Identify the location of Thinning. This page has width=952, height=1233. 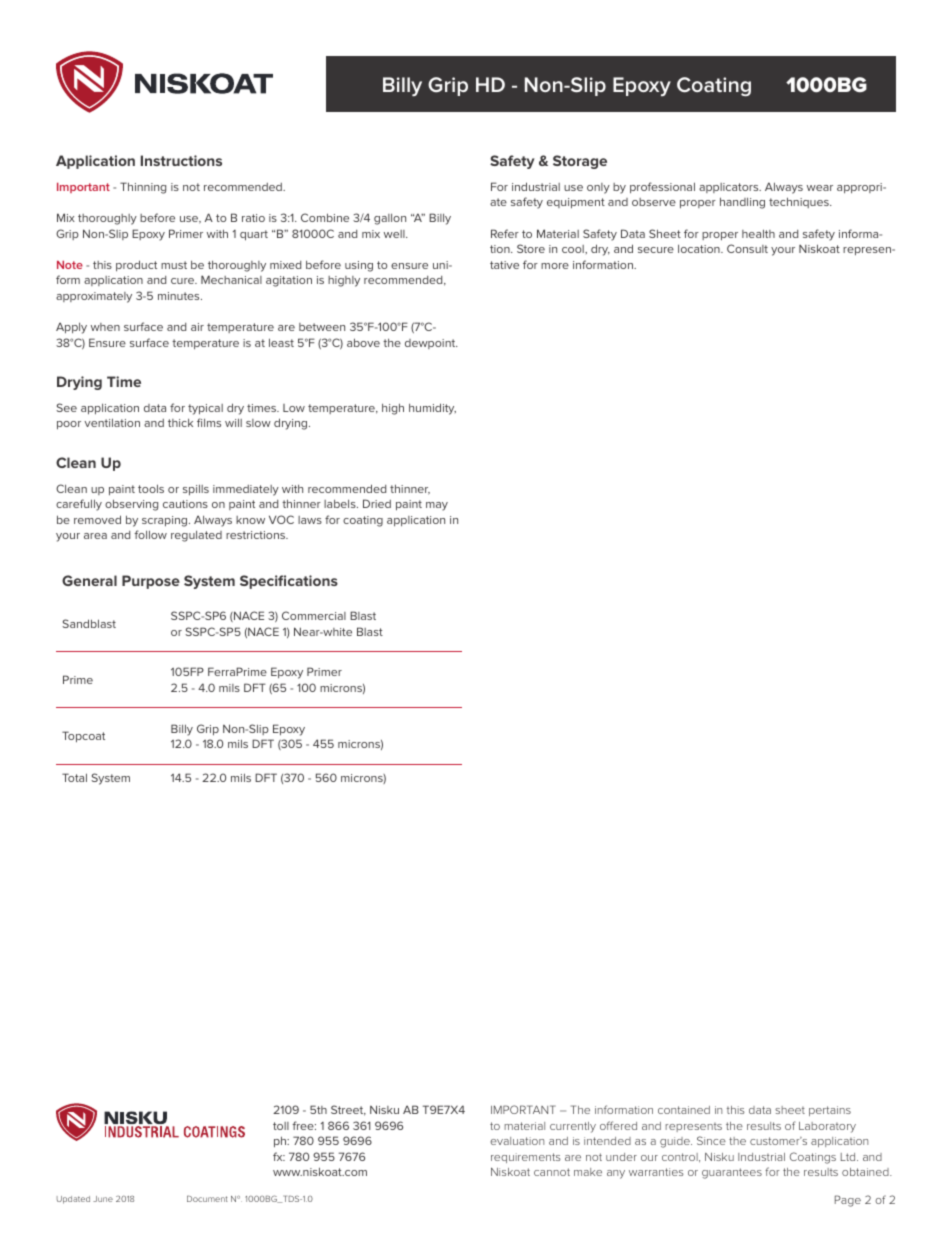
(143, 188).
